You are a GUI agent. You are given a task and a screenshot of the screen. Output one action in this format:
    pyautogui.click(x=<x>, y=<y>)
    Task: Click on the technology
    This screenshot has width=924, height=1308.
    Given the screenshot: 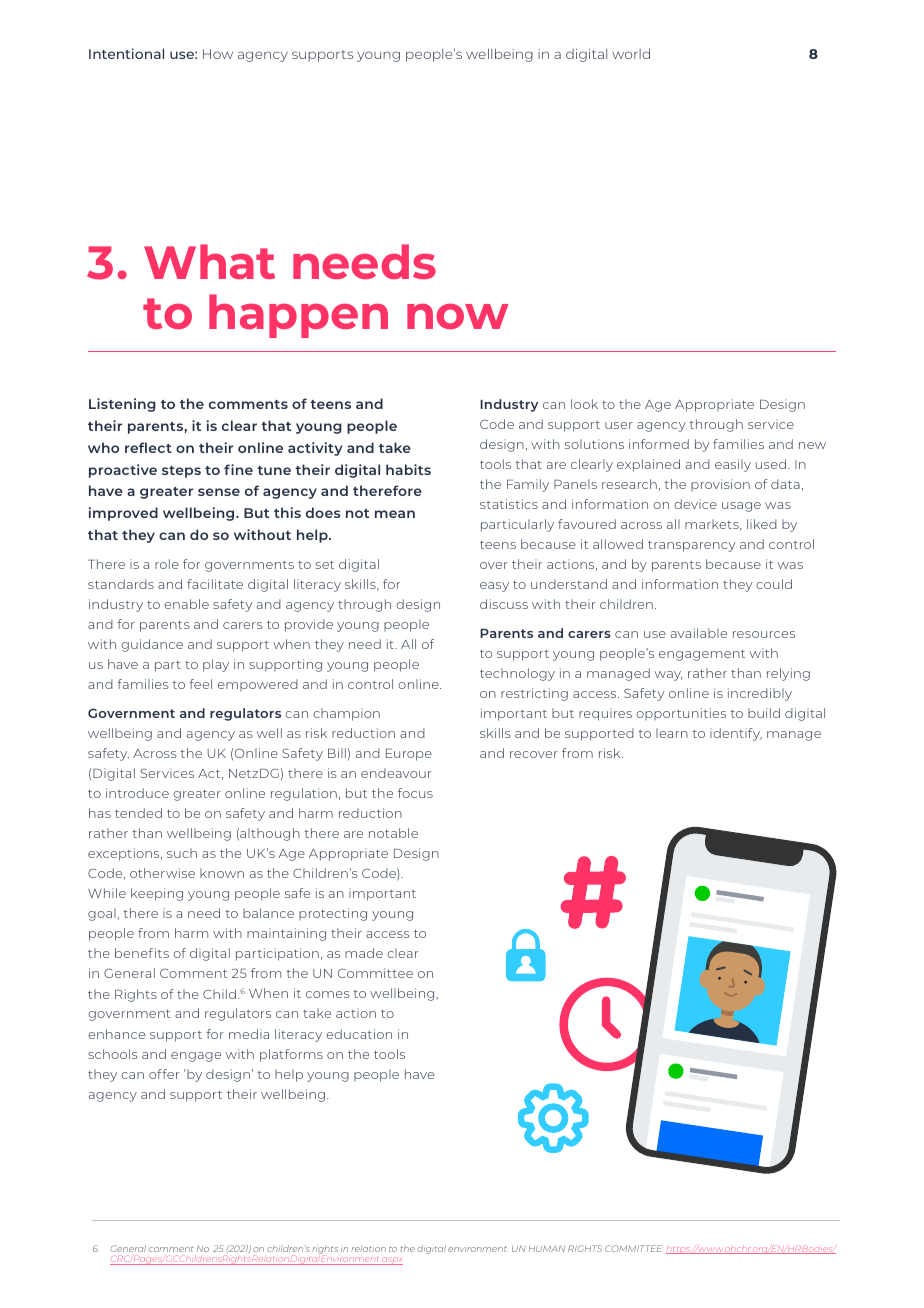 What is the action you would take?
    pyautogui.click(x=517, y=674)
